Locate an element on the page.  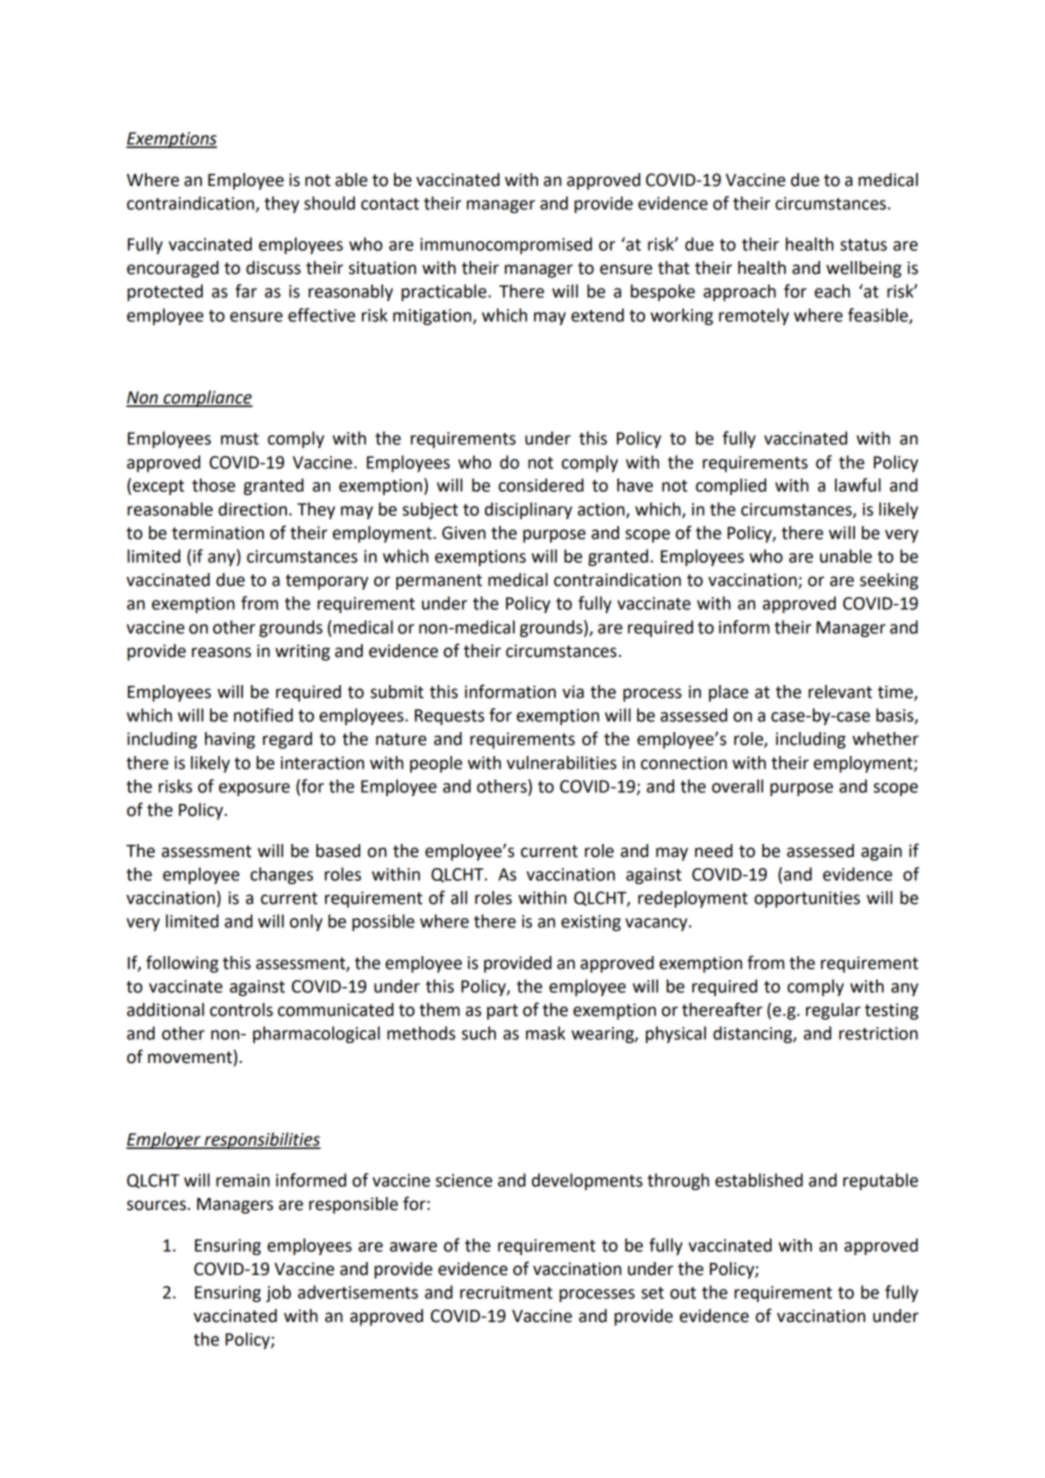
discuss is located at coordinates (273, 268).
